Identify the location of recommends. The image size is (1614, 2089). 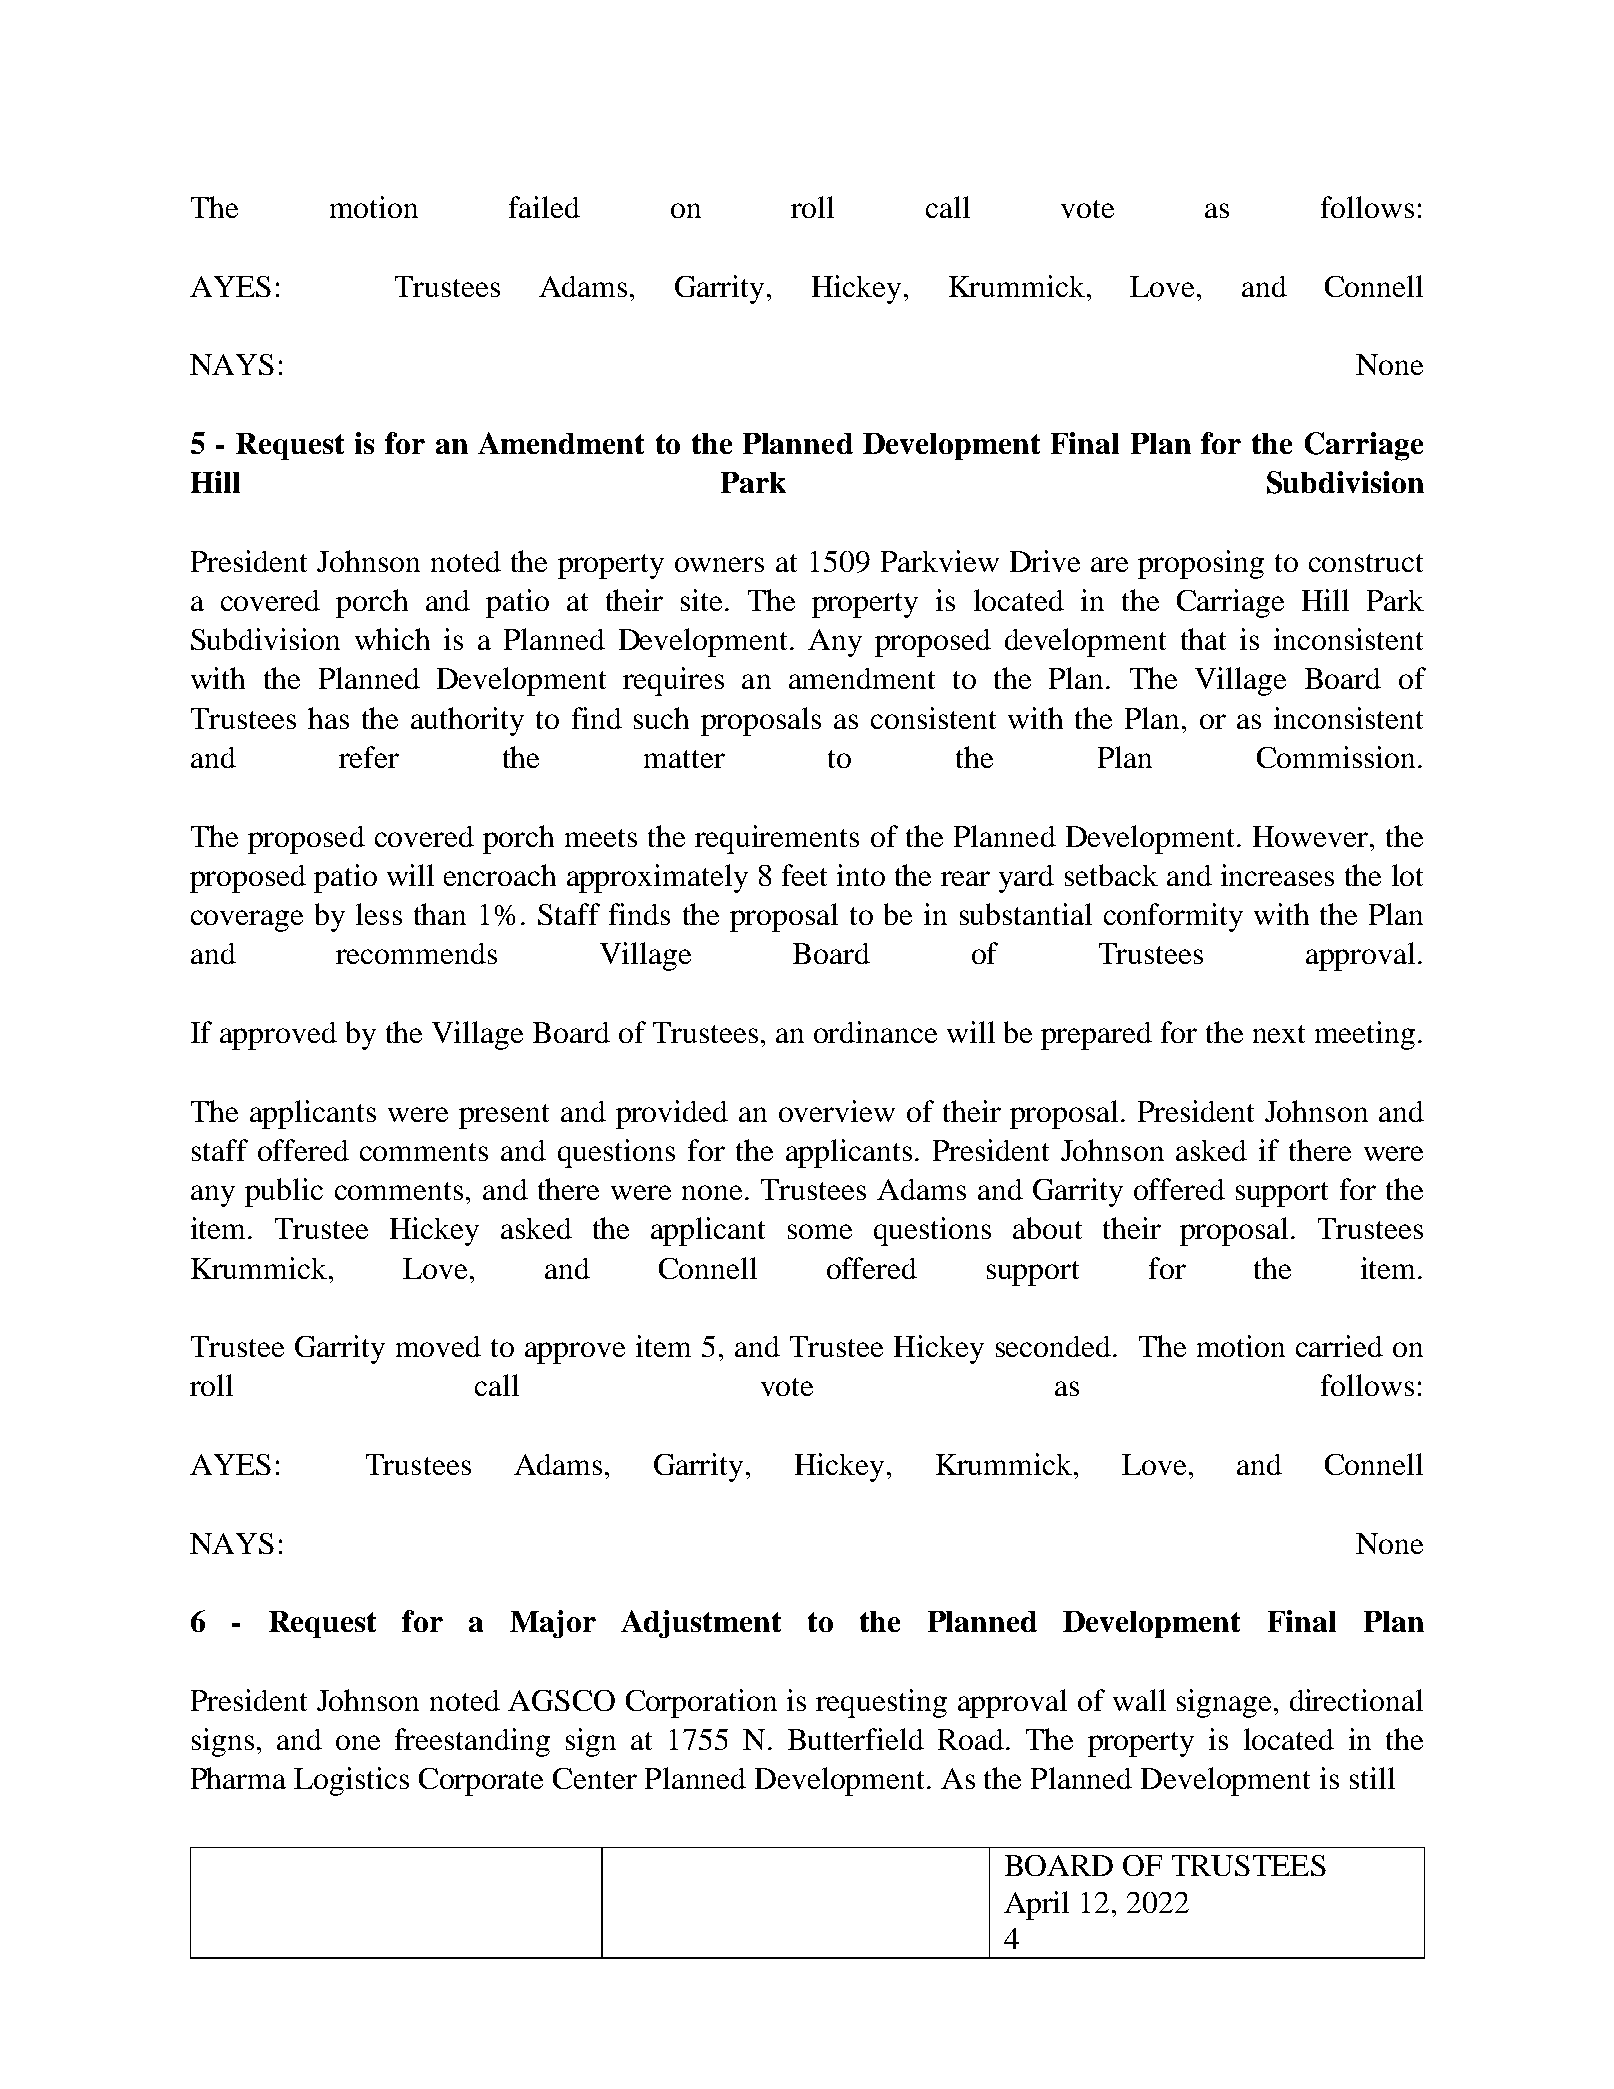
(416, 953).
